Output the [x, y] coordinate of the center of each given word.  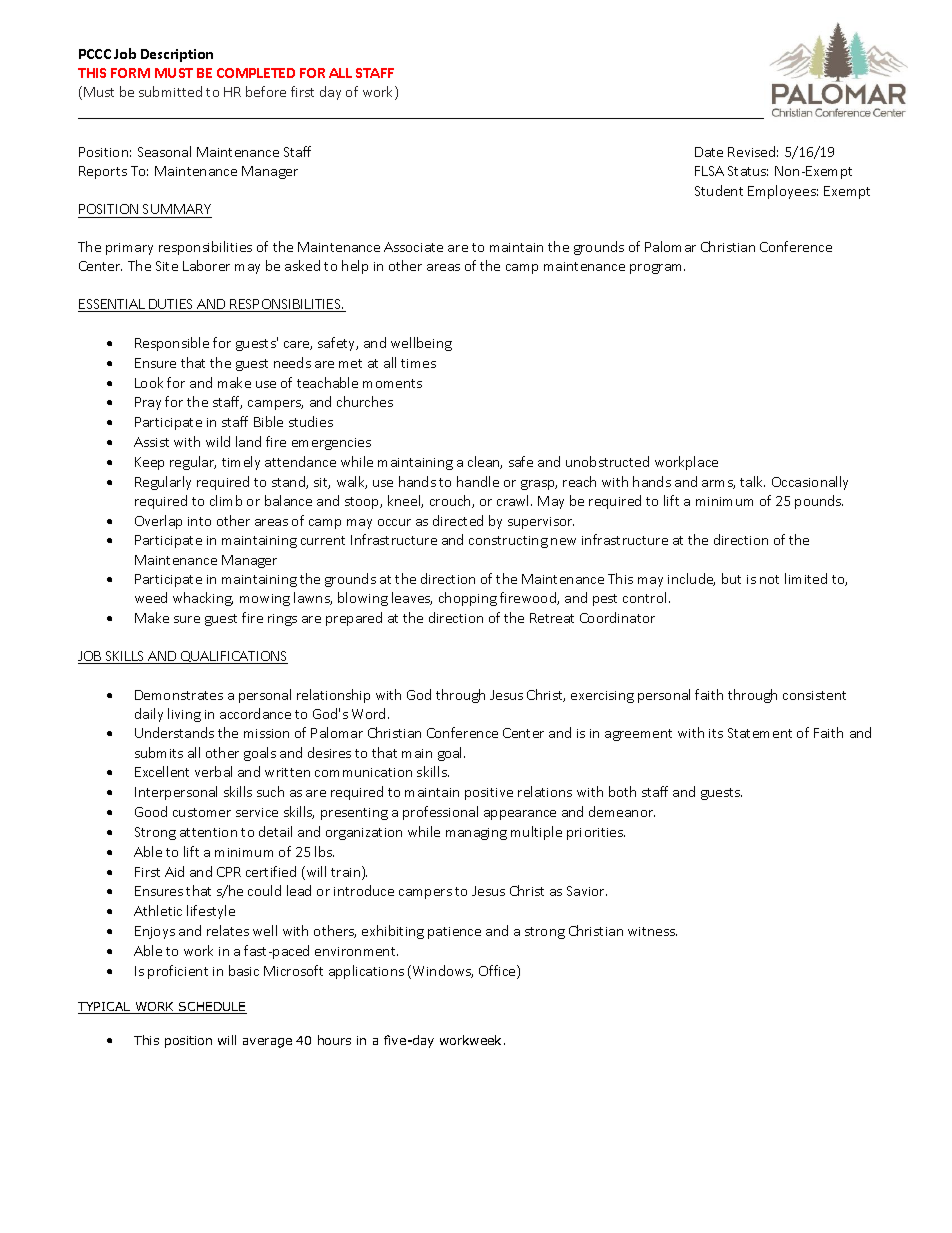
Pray [148, 403]
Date [709, 152]
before [266, 91]
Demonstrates [179, 695]
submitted [170, 91]
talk [752, 481]
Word [368, 713]
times [418, 363]
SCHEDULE [212, 1008]
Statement [760, 733]
